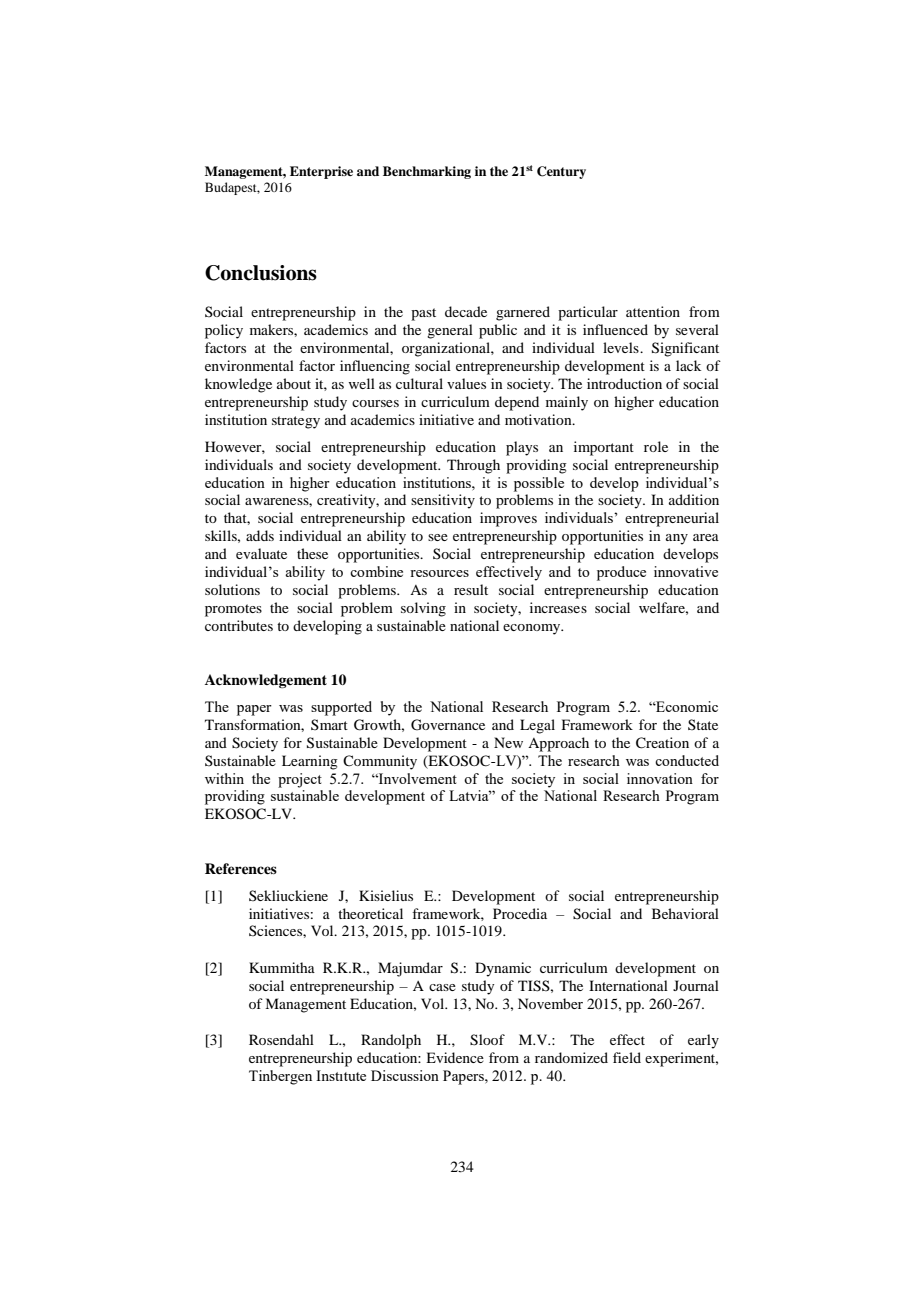 This page has height=1308, width=924. I want to click on References, so click(241, 868).
